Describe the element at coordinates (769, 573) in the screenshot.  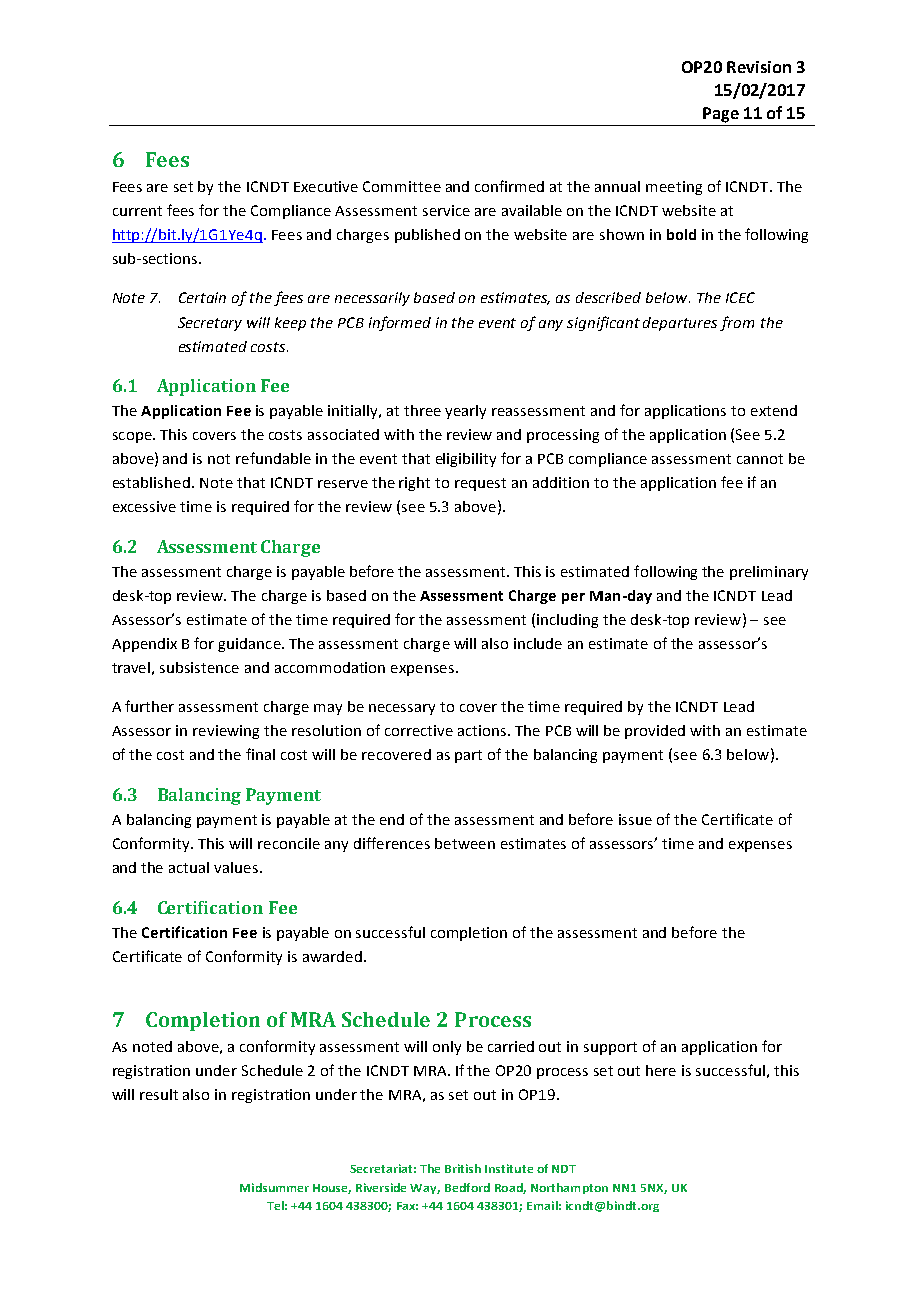
I see `preliminary` at that location.
